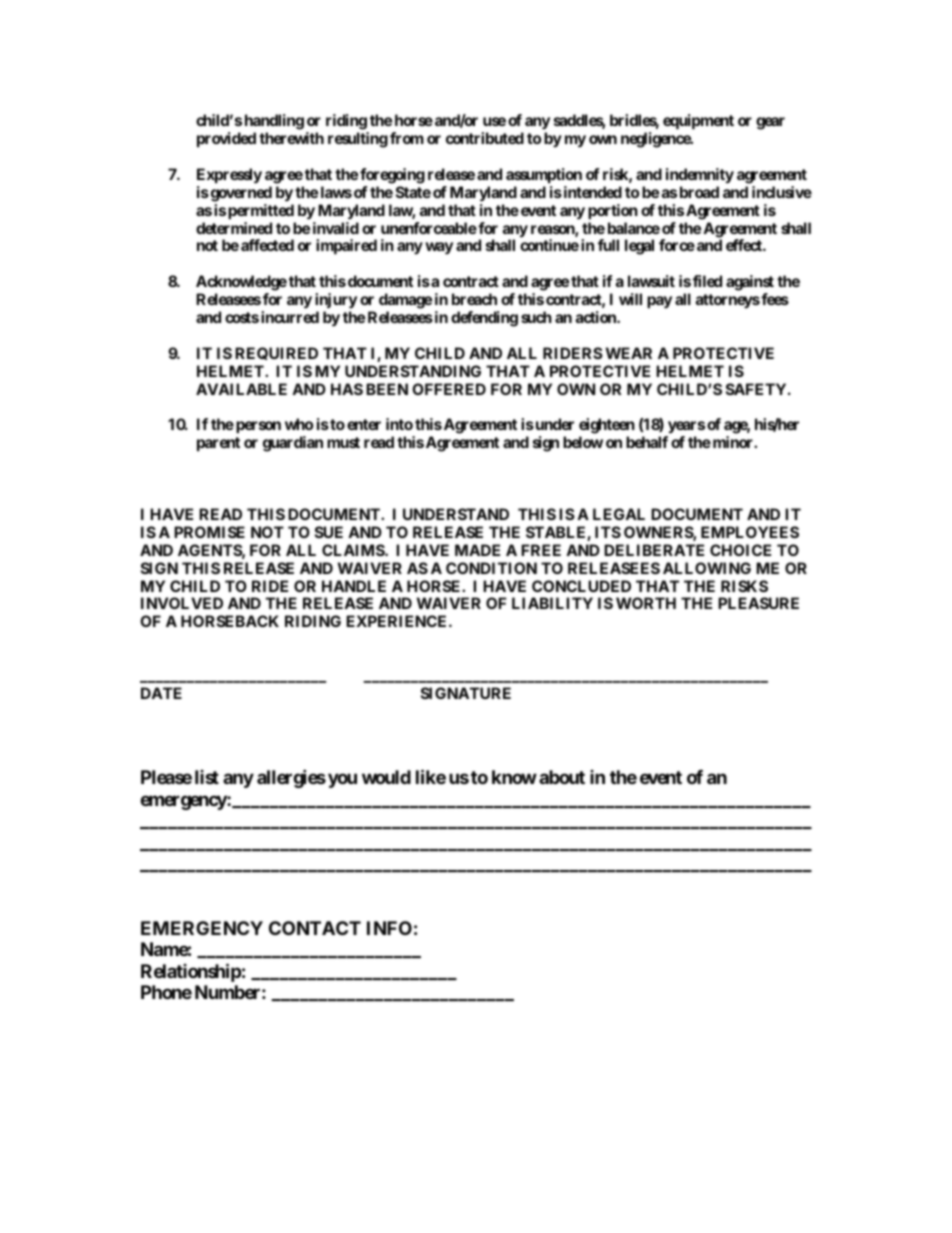 The image size is (952, 1233). What do you see at coordinates (315, 928) in the page?
I see `CONTACT` at bounding box center [315, 928].
